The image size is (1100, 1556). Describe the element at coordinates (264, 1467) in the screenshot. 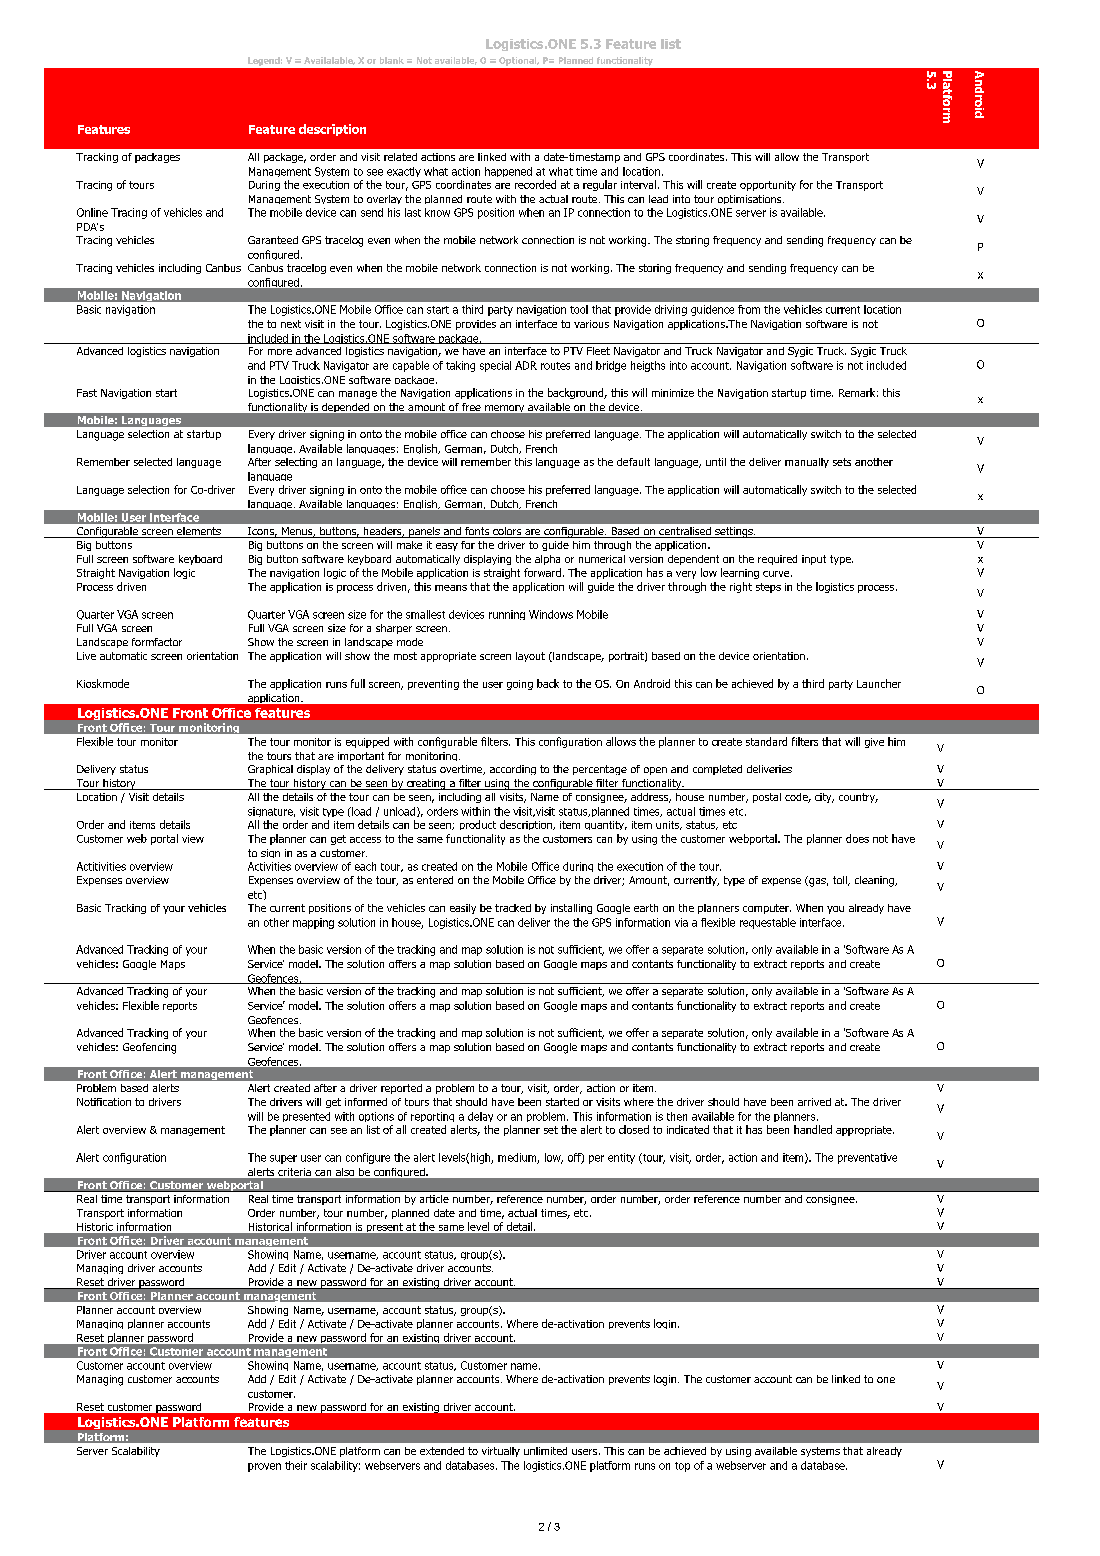

I see `proven` at that location.
